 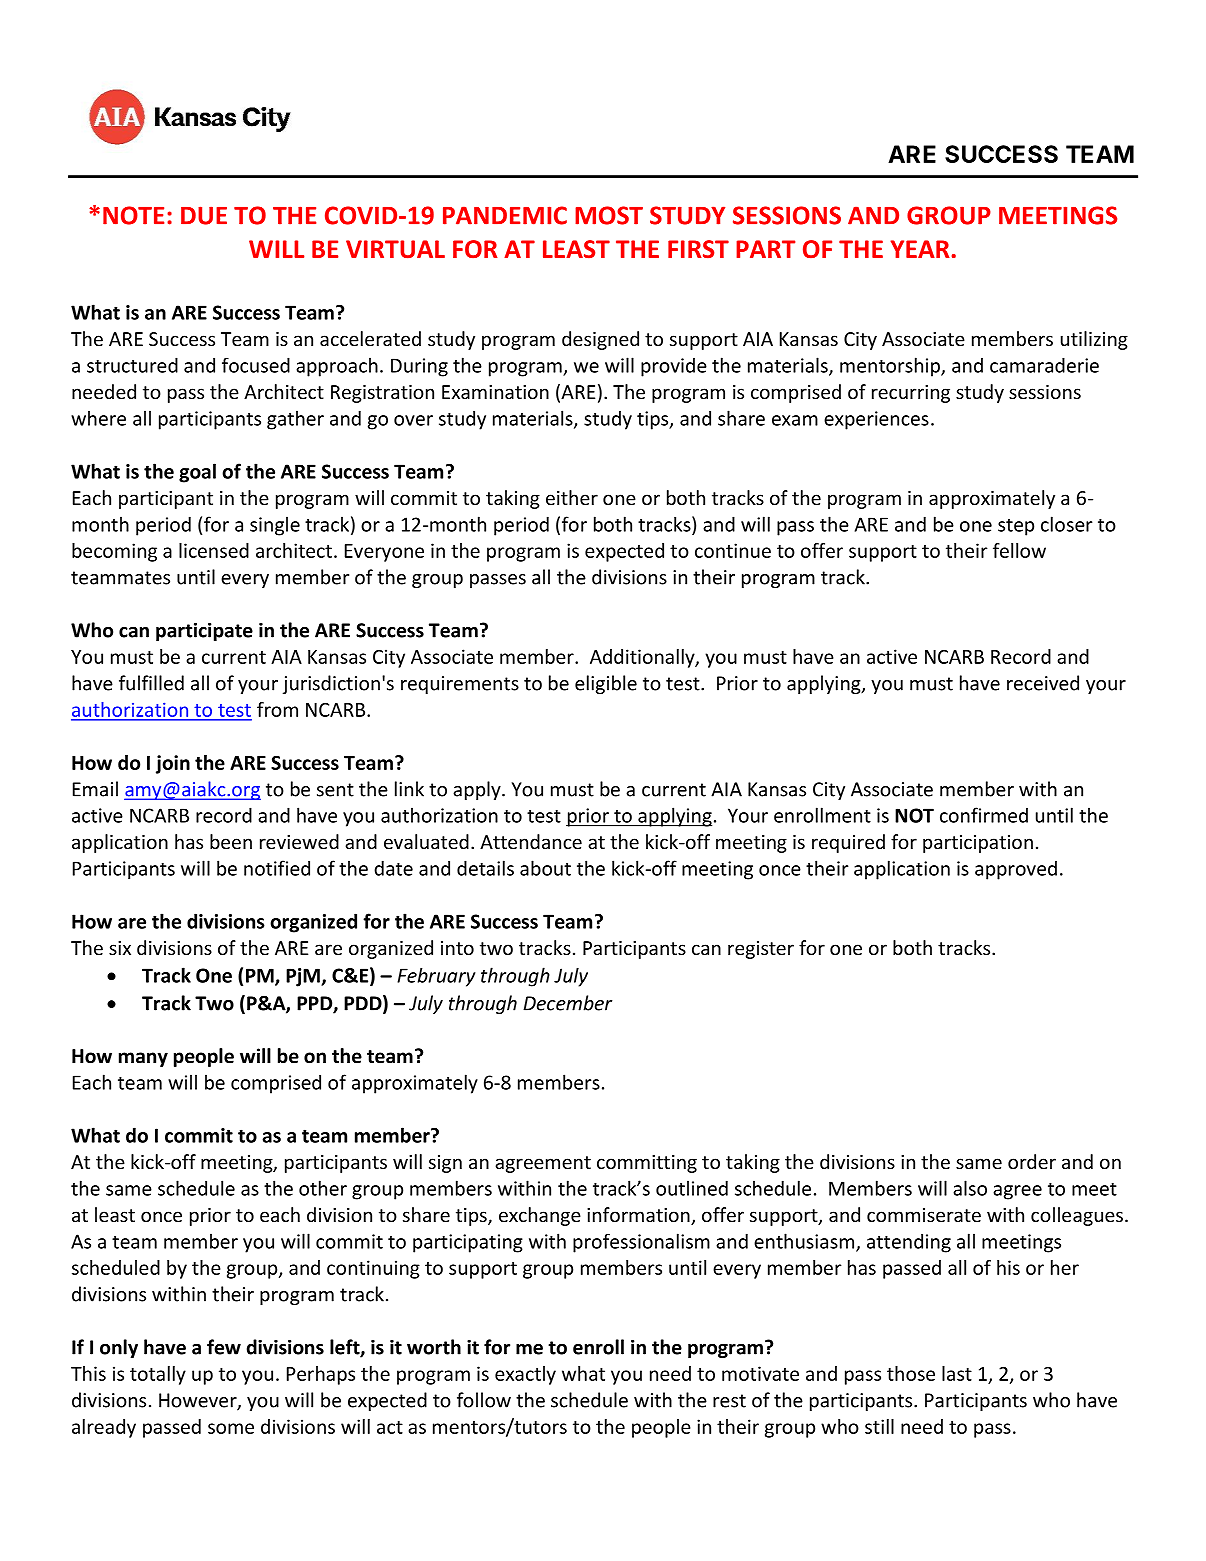 I want to click on exactly, so click(x=525, y=1375).
